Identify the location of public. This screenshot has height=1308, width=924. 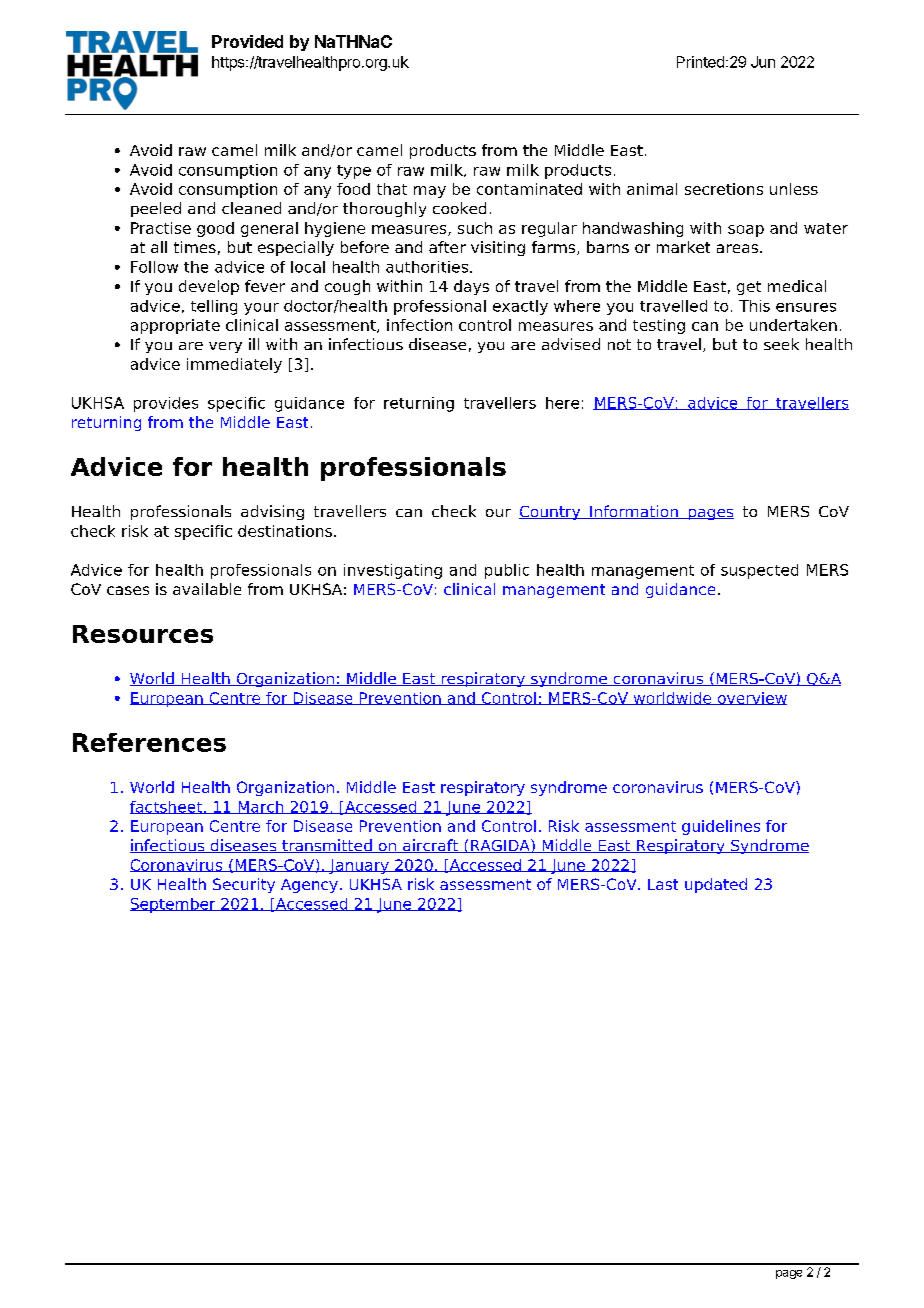
(507, 571).
